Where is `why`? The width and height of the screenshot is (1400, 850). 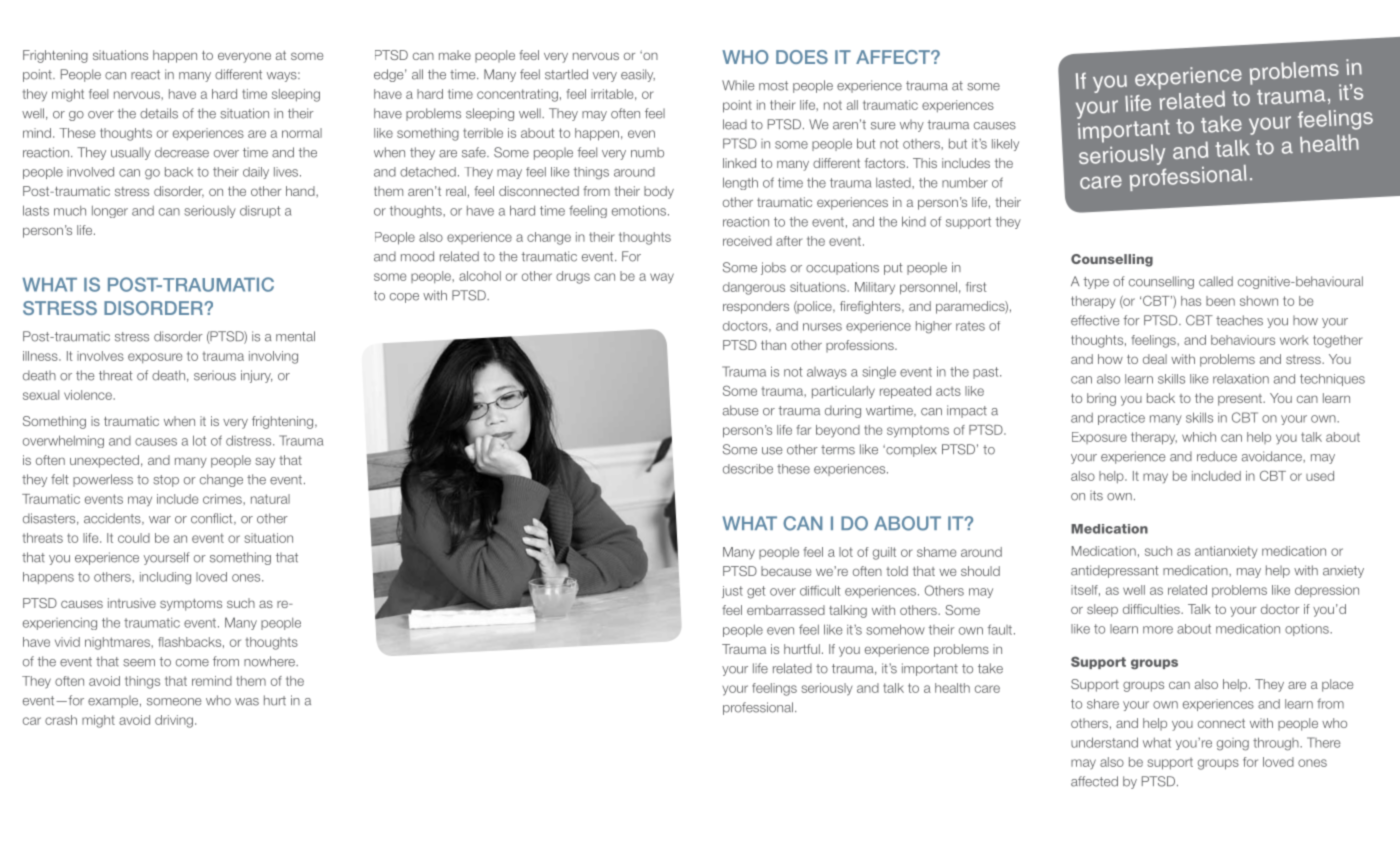 why is located at coordinates (912, 125).
